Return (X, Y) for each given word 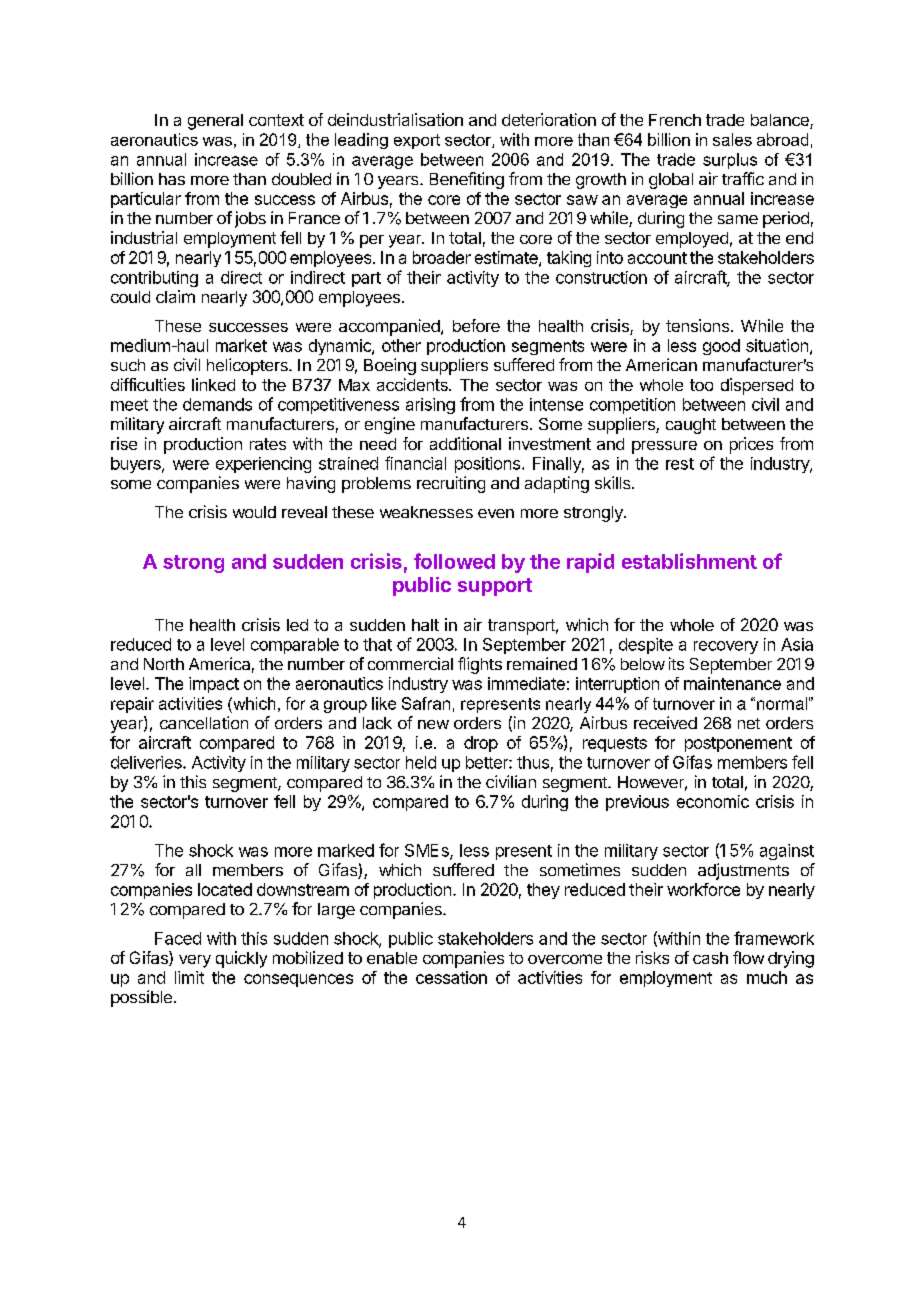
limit (189, 977)
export (417, 141)
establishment (689, 561)
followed (454, 561)
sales (732, 139)
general (215, 122)
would (254, 512)
